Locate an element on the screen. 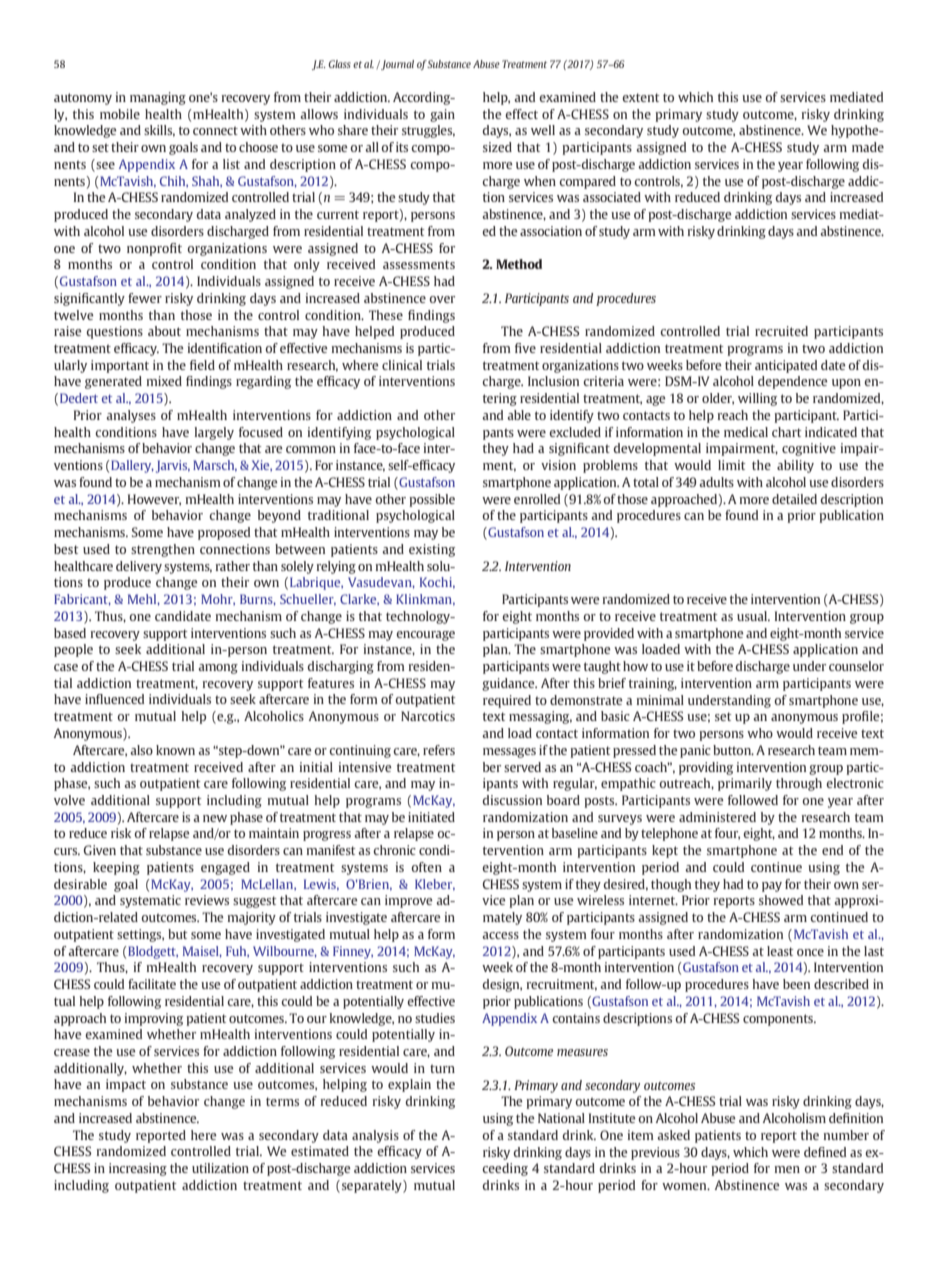 The height and width of the screenshot is (1270, 952). clinical is located at coordinates (402, 365).
